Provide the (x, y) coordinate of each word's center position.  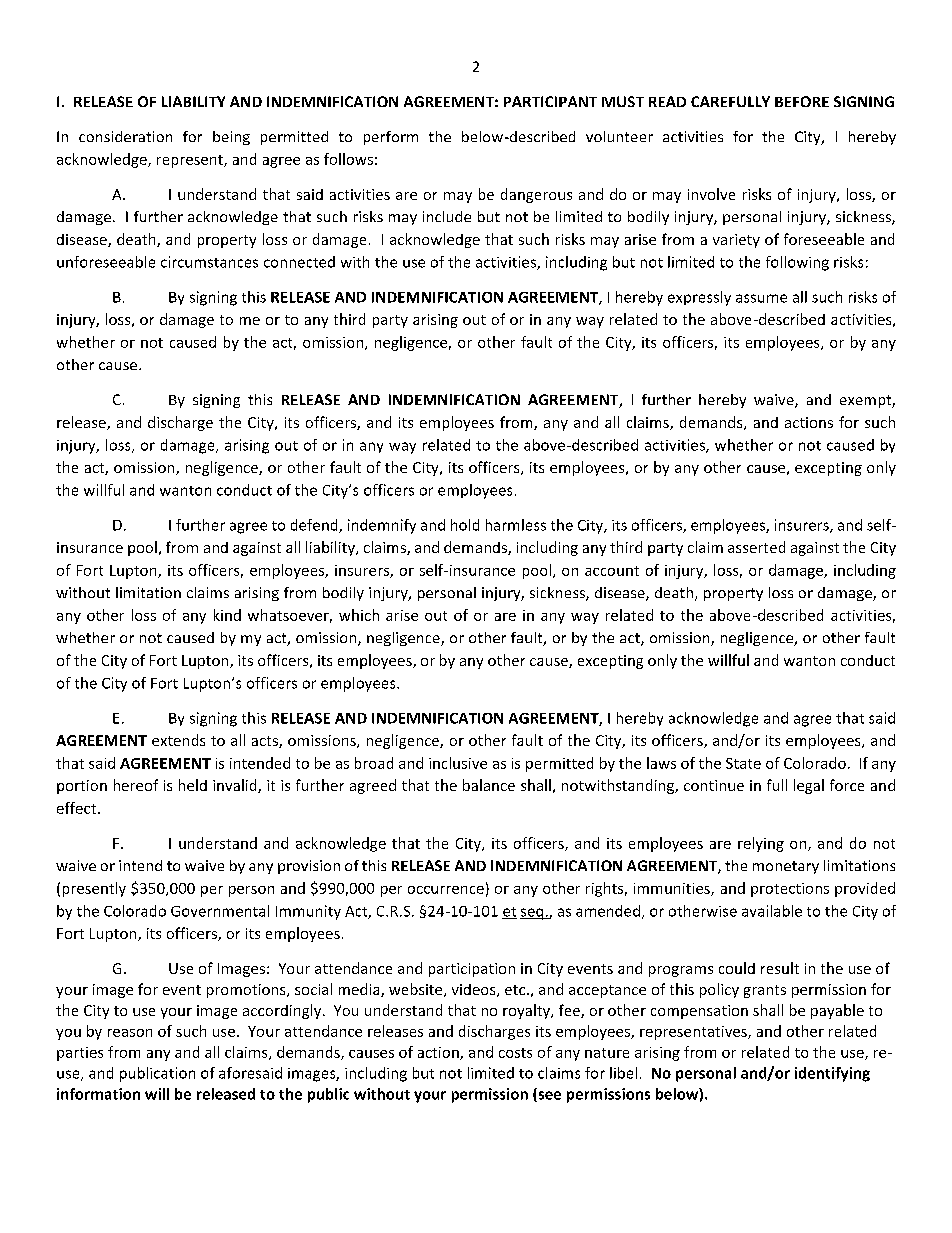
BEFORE (802, 101)
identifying (832, 1074)
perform (391, 138)
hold (465, 525)
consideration (125, 136)
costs (515, 1053)
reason (130, 1033)
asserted (756, 547)
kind (227, 615)
